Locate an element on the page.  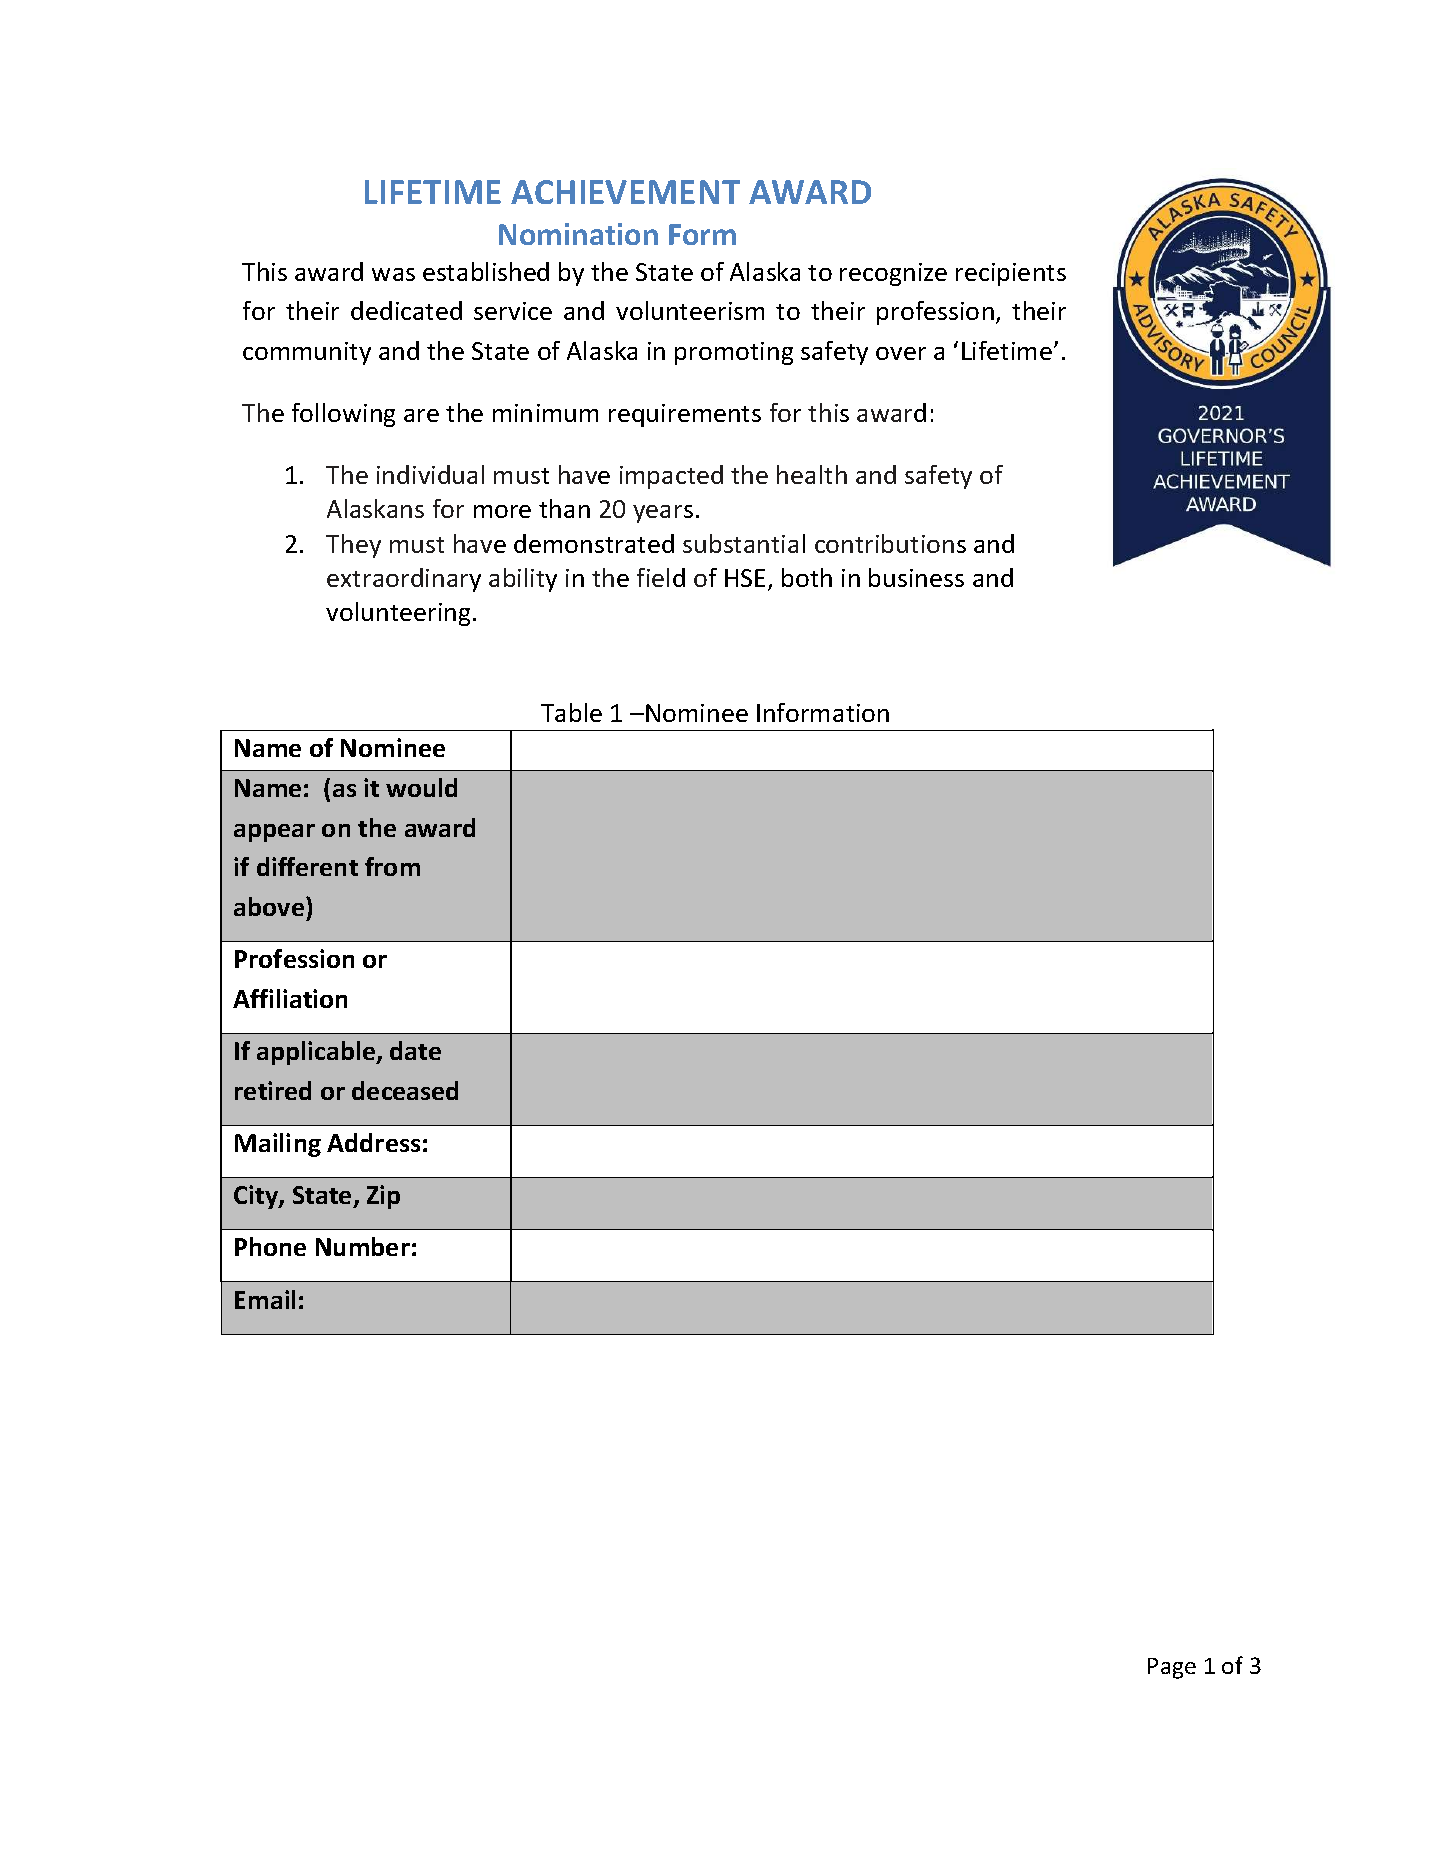
business is located at coordinates (916, 577).
